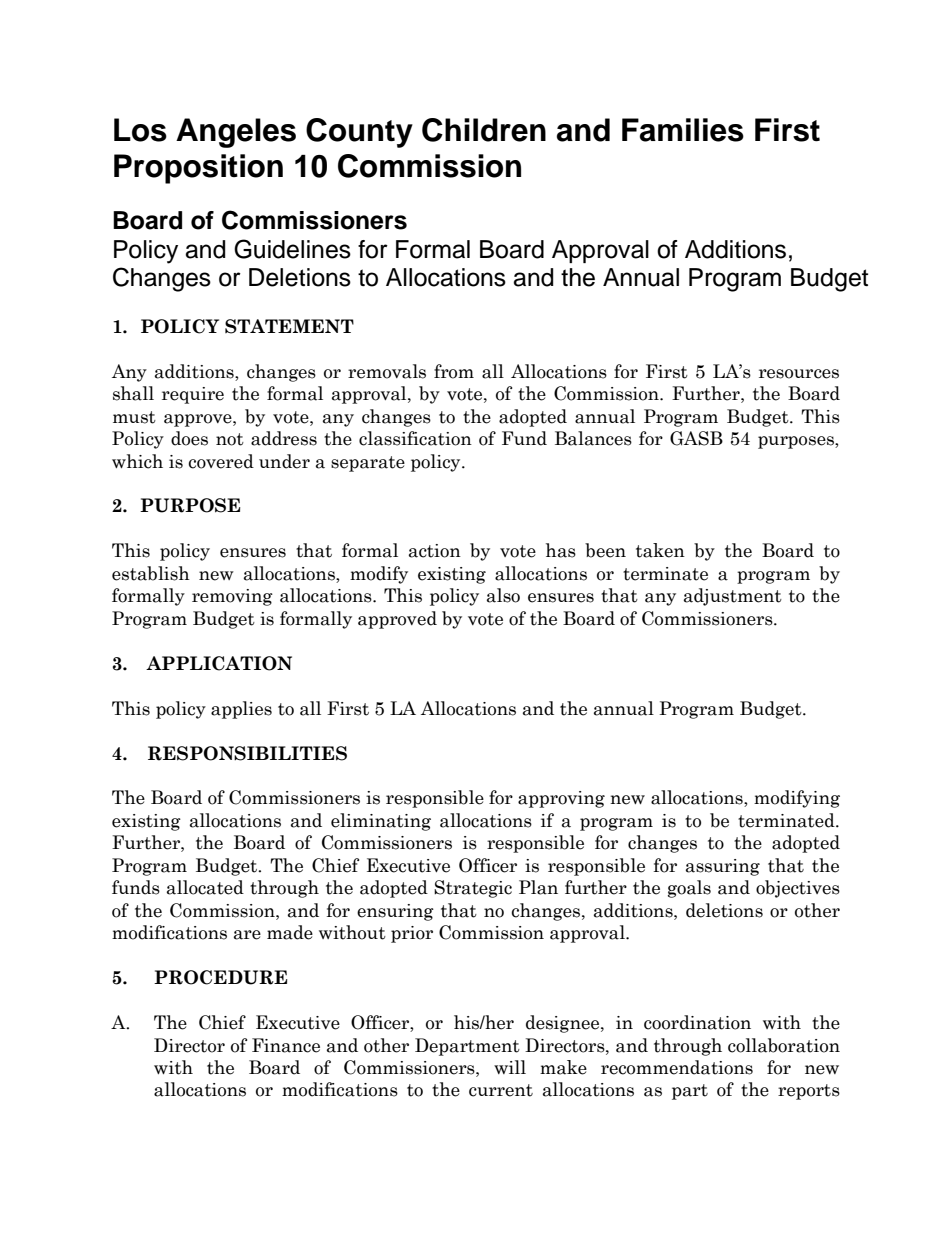 The width and height of the screenshot is (952, 1233). What do you see at coordinates (221, 461) in the screenshot?
I see `covered` at bounding box center [221, 461].
